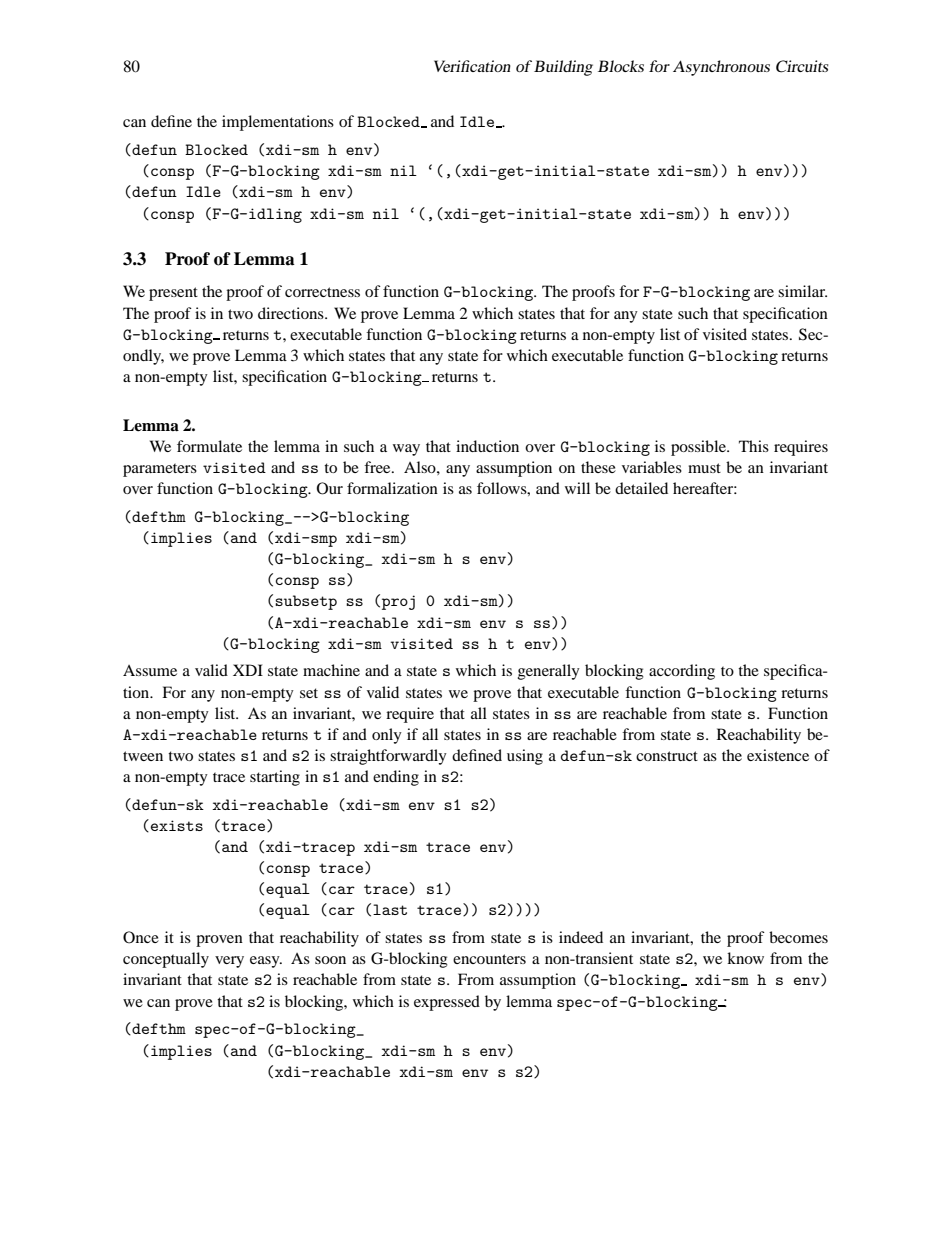 The width and height of the document is (952, 1233). Describe the element at coordinates (173, 294) in the document. I see `present` at that location.
